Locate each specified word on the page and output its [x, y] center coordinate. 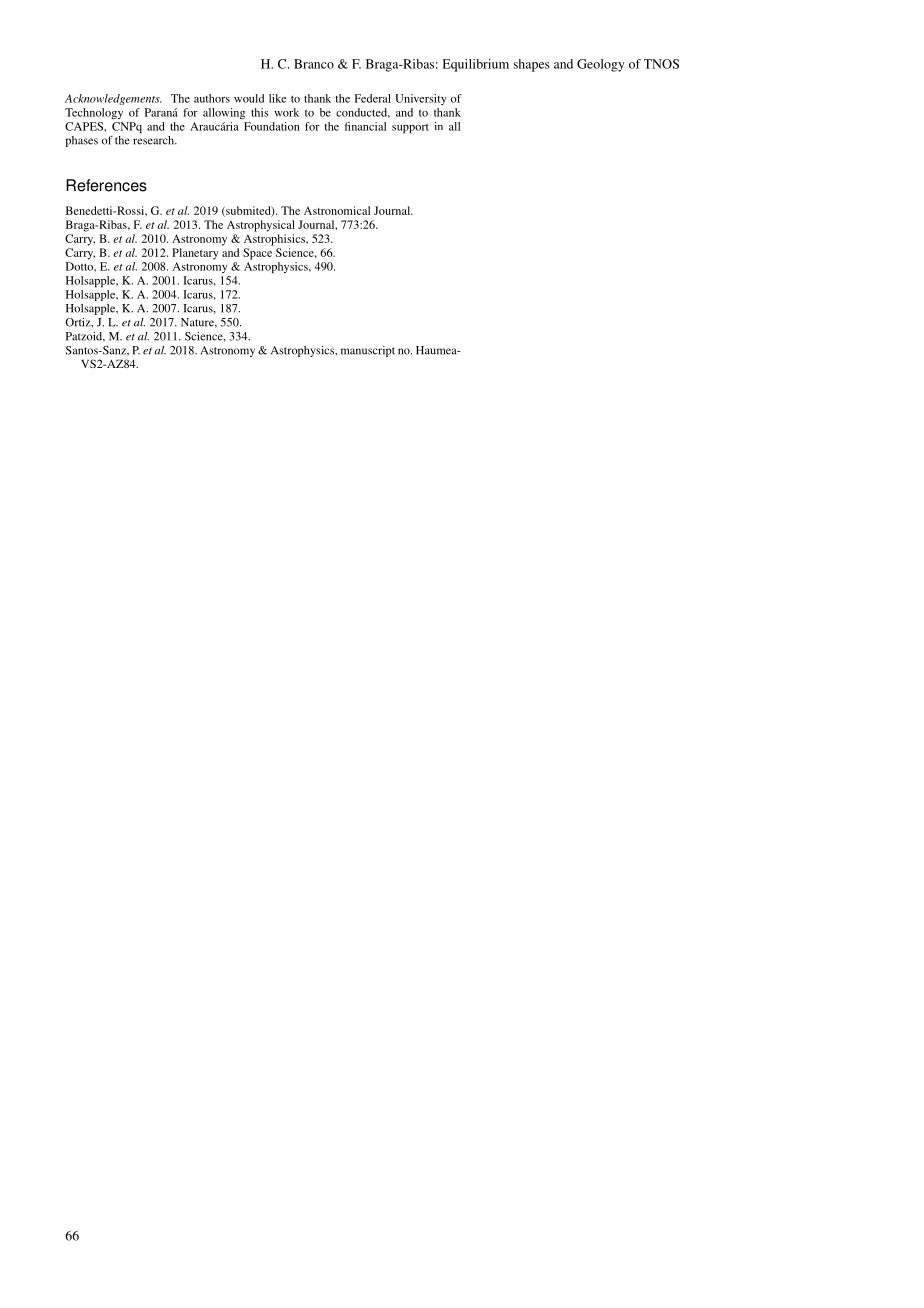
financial [365, 126]
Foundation [272, 126]
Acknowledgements [113, 99]
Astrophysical [261, 226]
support [410, 128]
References [106, 185]
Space [257, 254]
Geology [601, 65]
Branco [314, 64]
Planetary [195, 254]
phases [81, 141]
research [155, 140]
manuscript [368, 351]
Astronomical [337, 210]
